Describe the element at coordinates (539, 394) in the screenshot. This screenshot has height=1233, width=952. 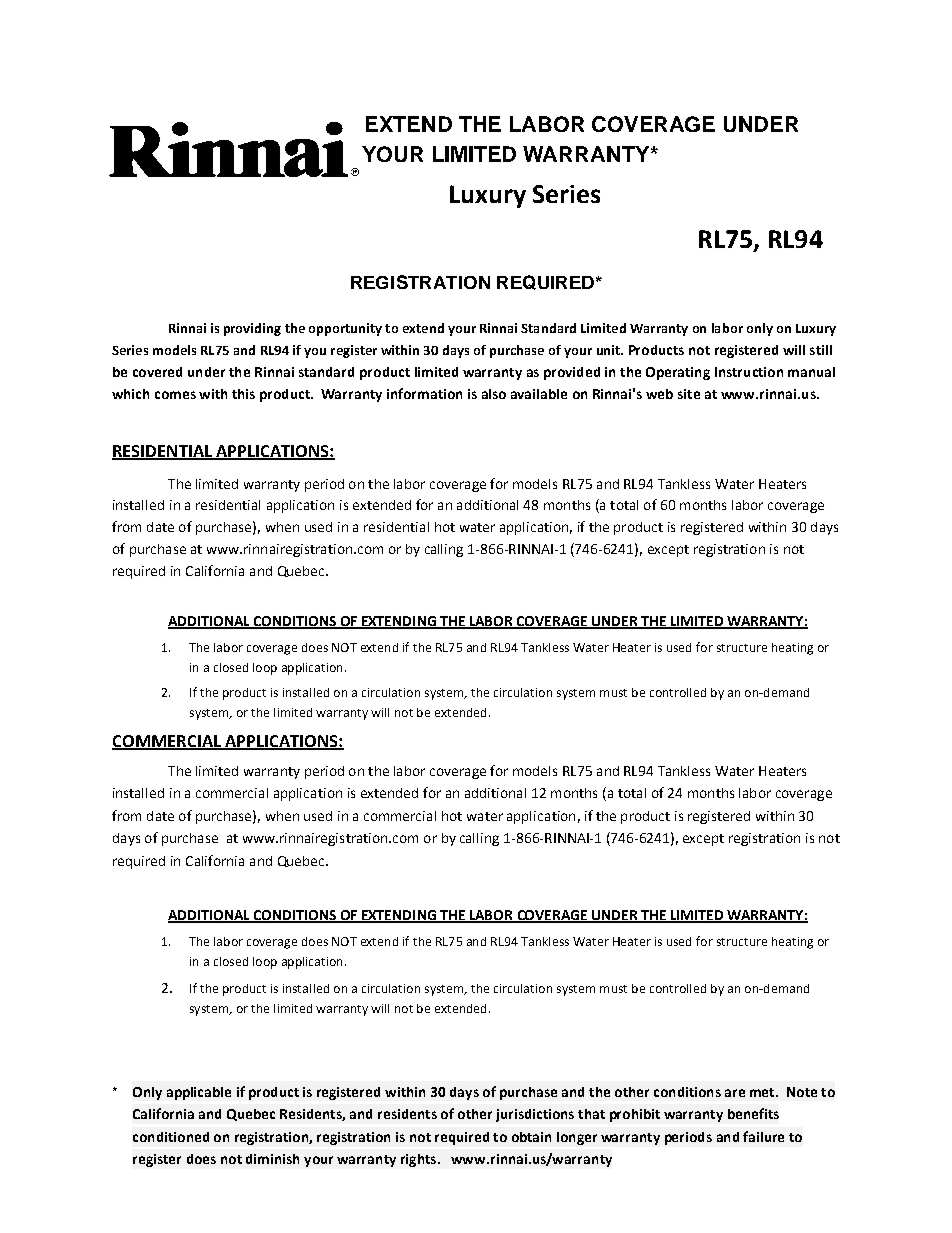
I see `available` at that location.
